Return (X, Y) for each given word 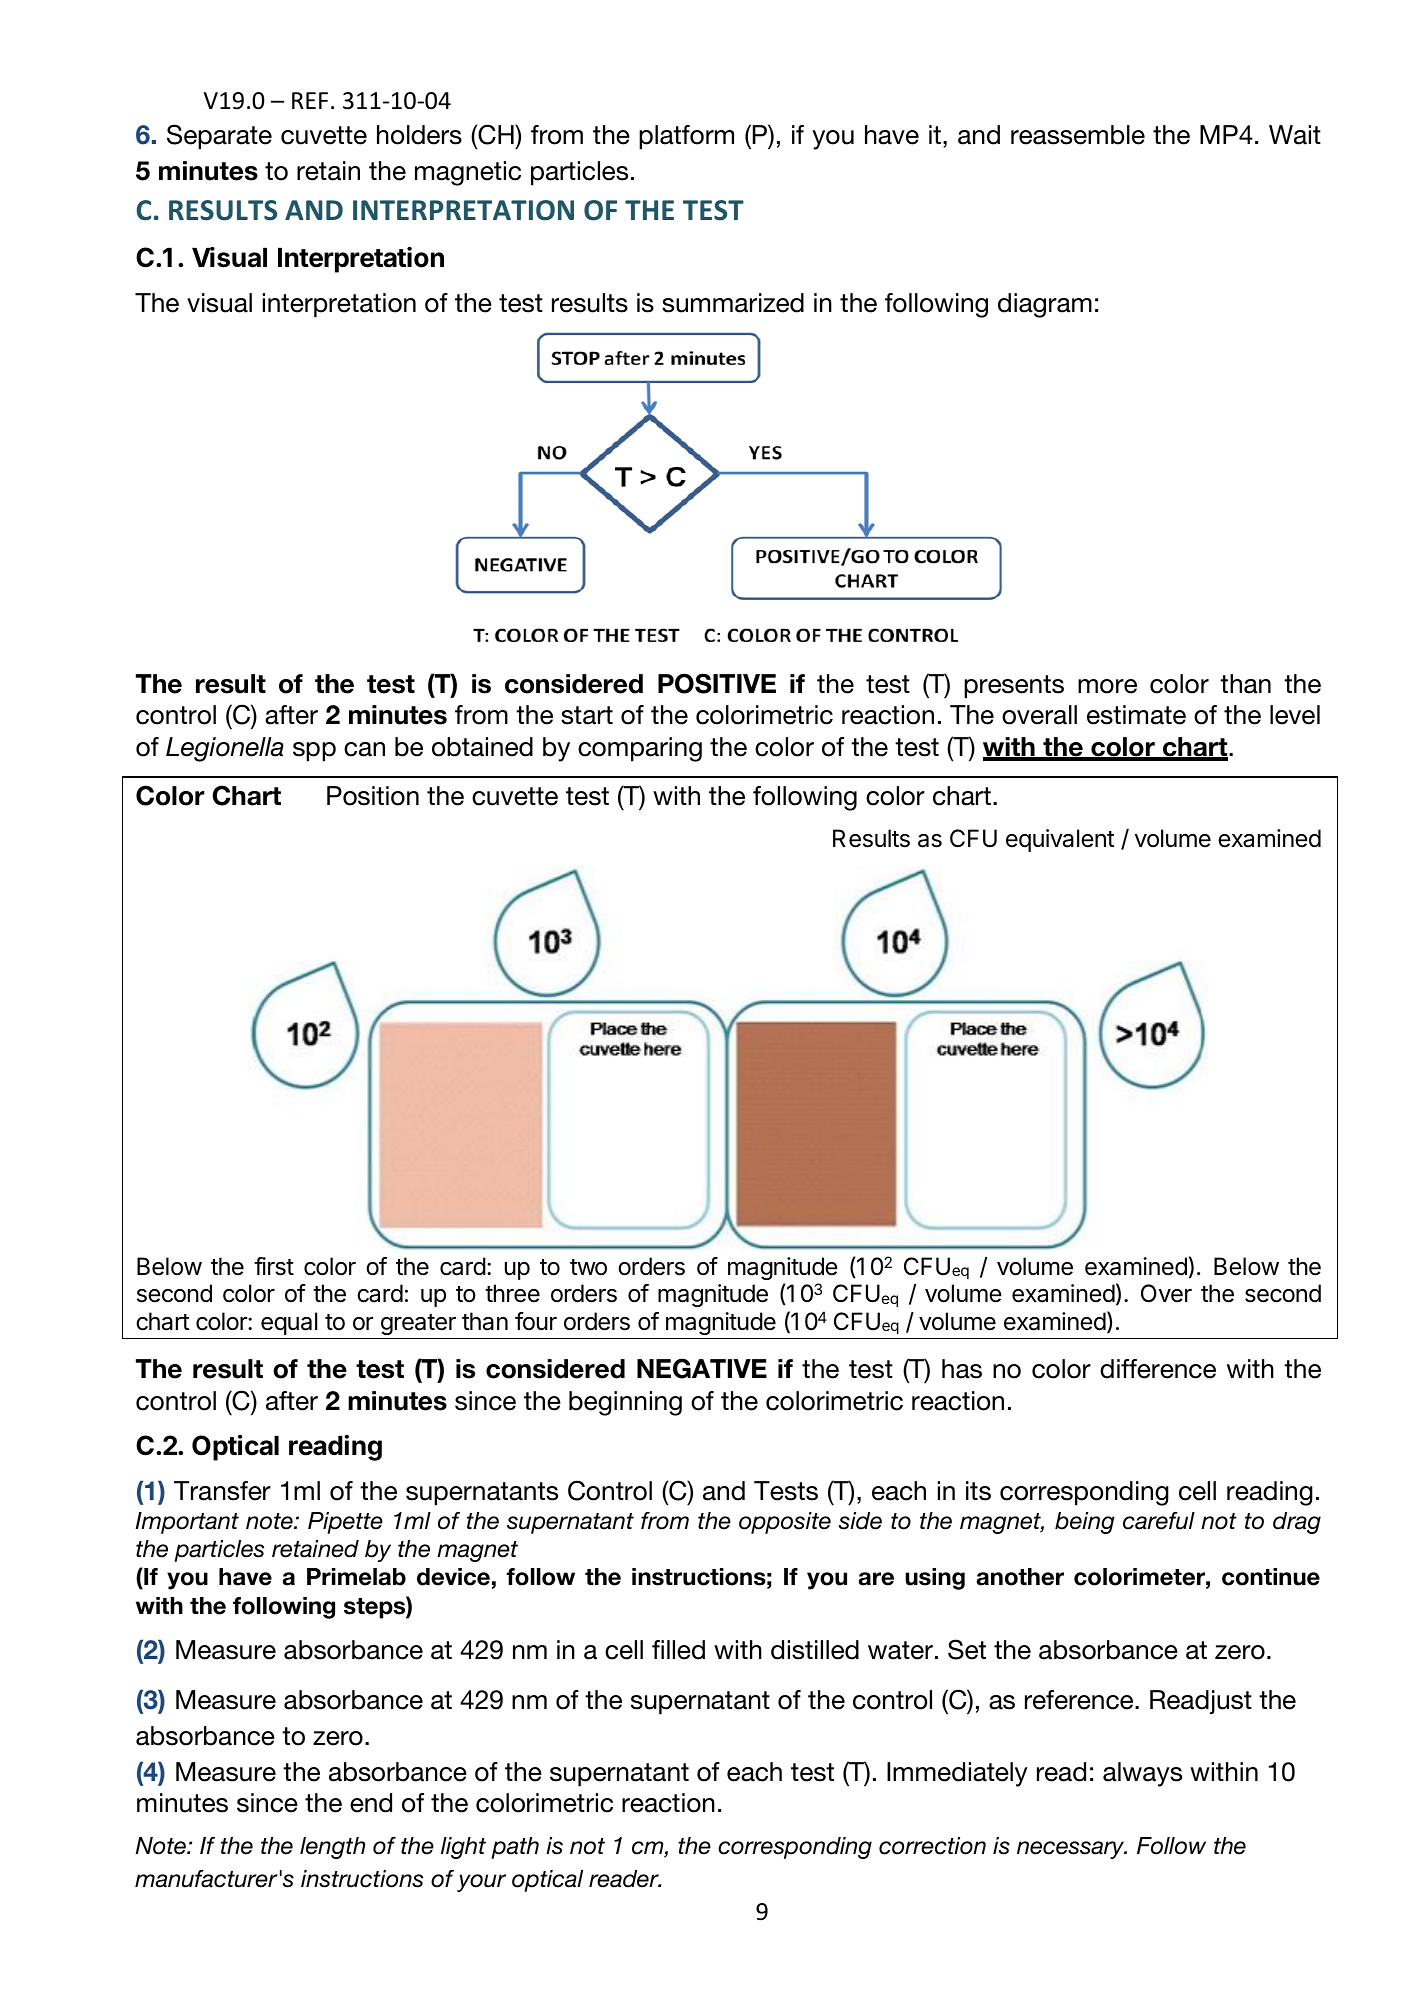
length (332, 1848)
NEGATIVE (702, 1368)
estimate (1136, 715)
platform (686, 137)
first (274, 1266)
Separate (219, 137)
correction (932, 1846)
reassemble (1078, 135)
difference (1158, 1369)
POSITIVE (717, 683)
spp (314, 752)
